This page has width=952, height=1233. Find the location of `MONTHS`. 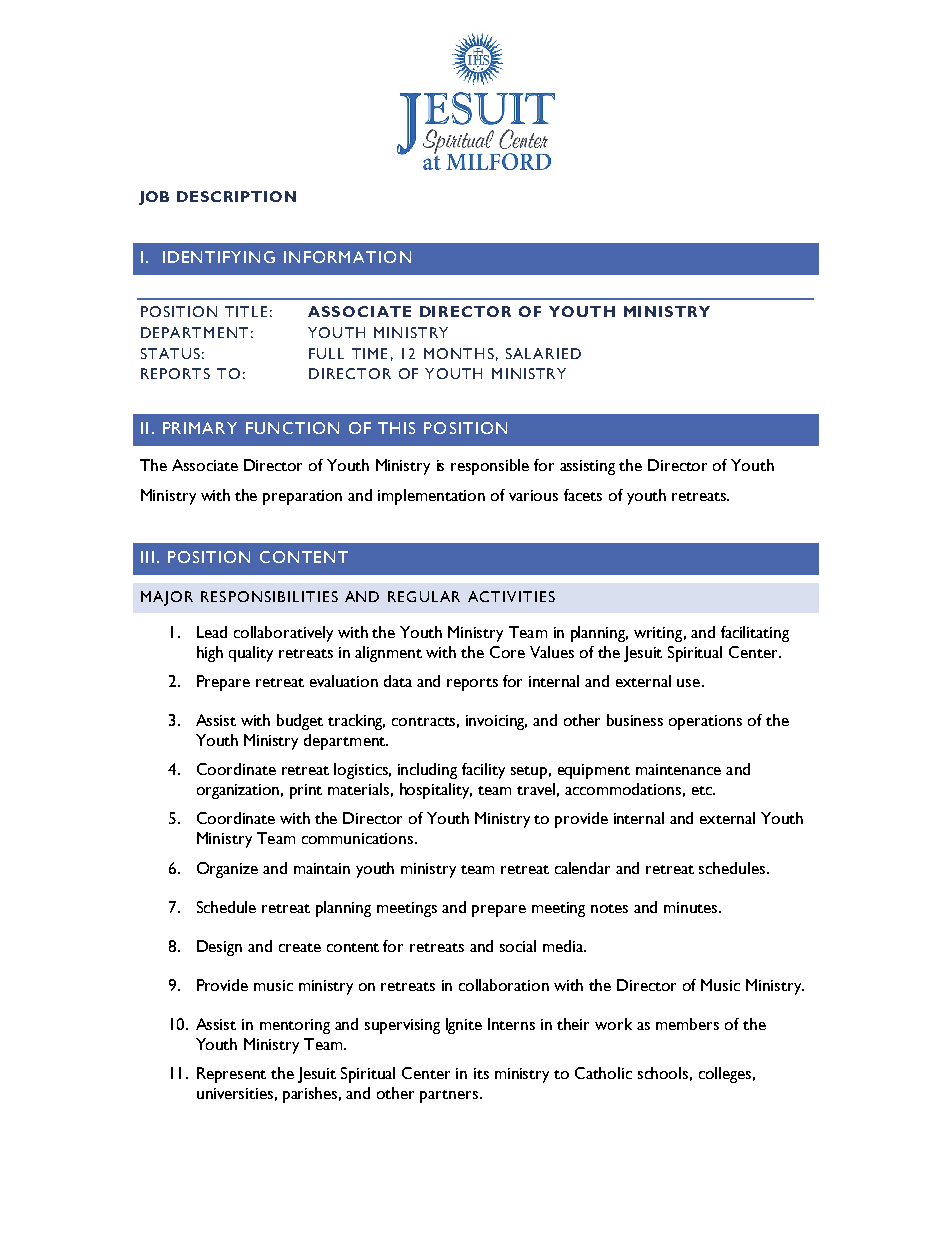

MONTHS is located at coordinates (459, 353).
